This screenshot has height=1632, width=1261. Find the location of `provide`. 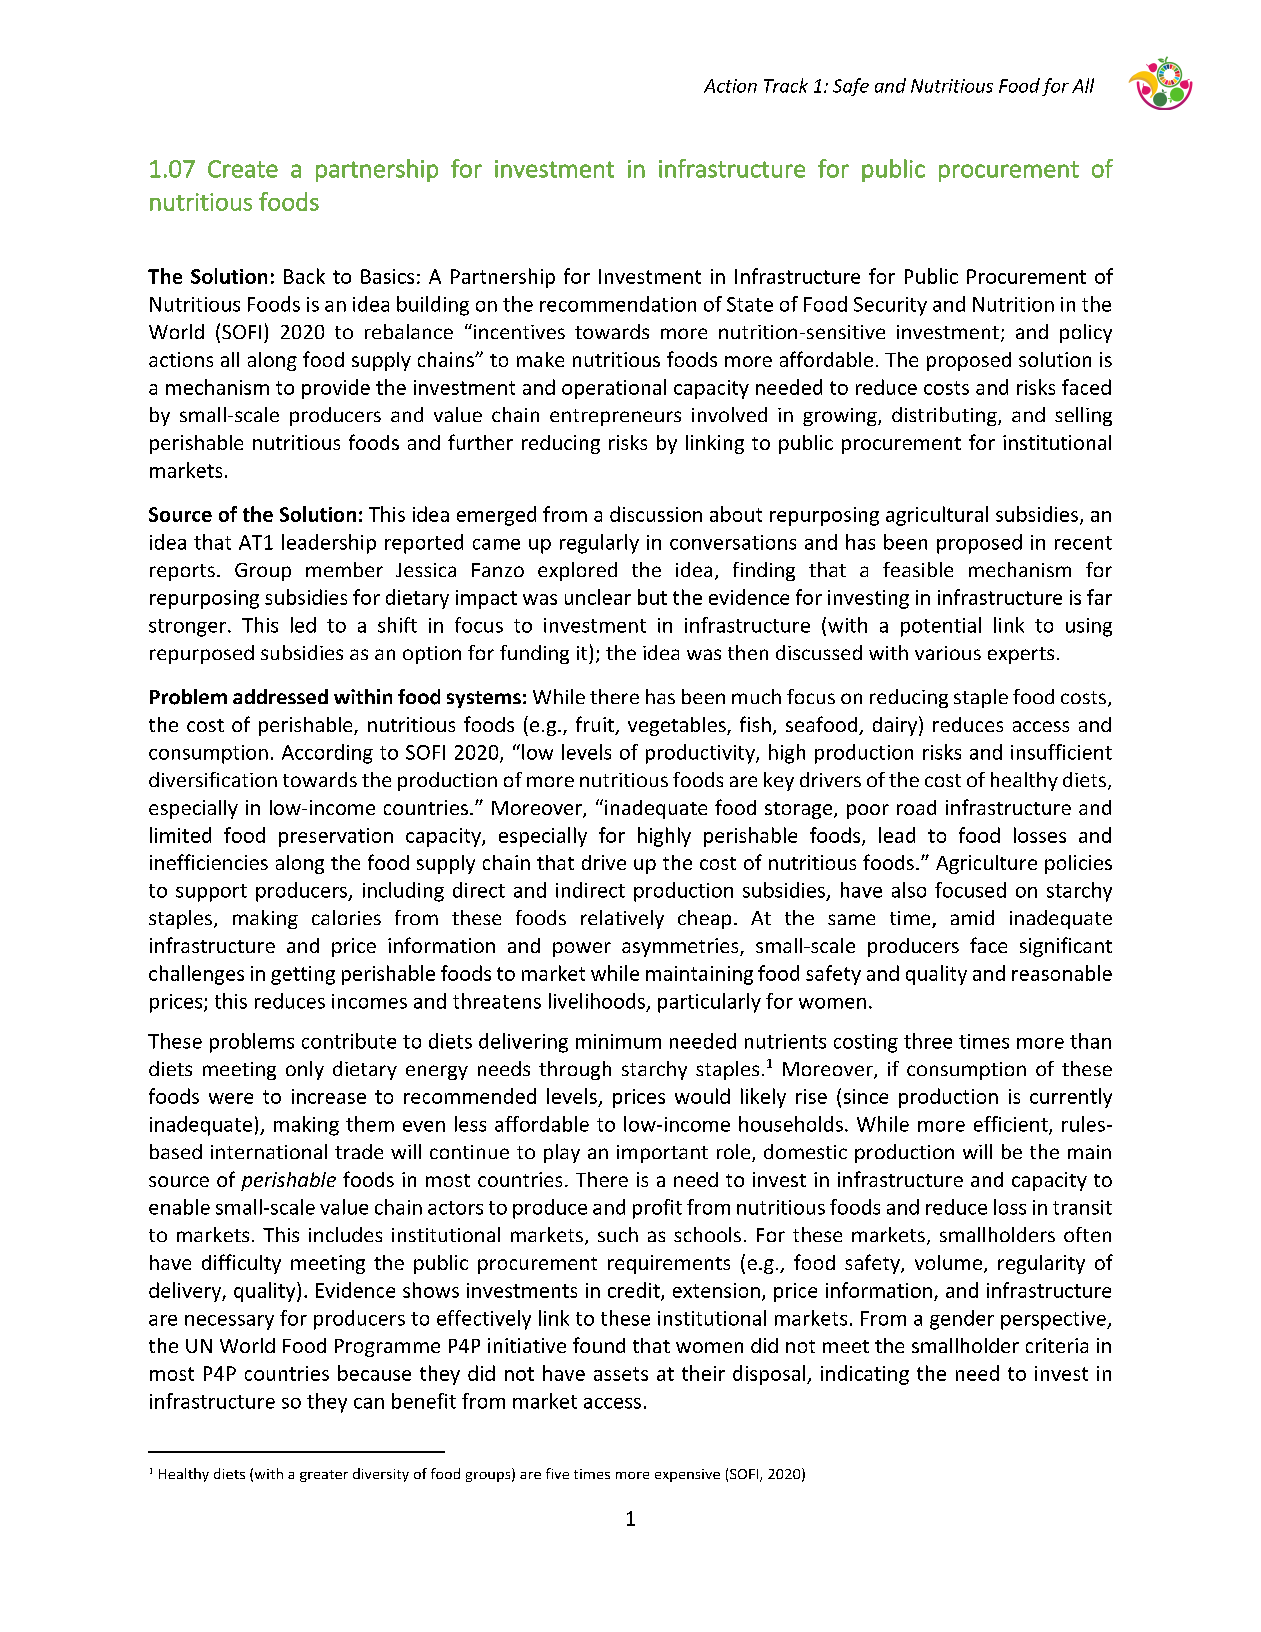

provide is located at coordinates (336, 389).
